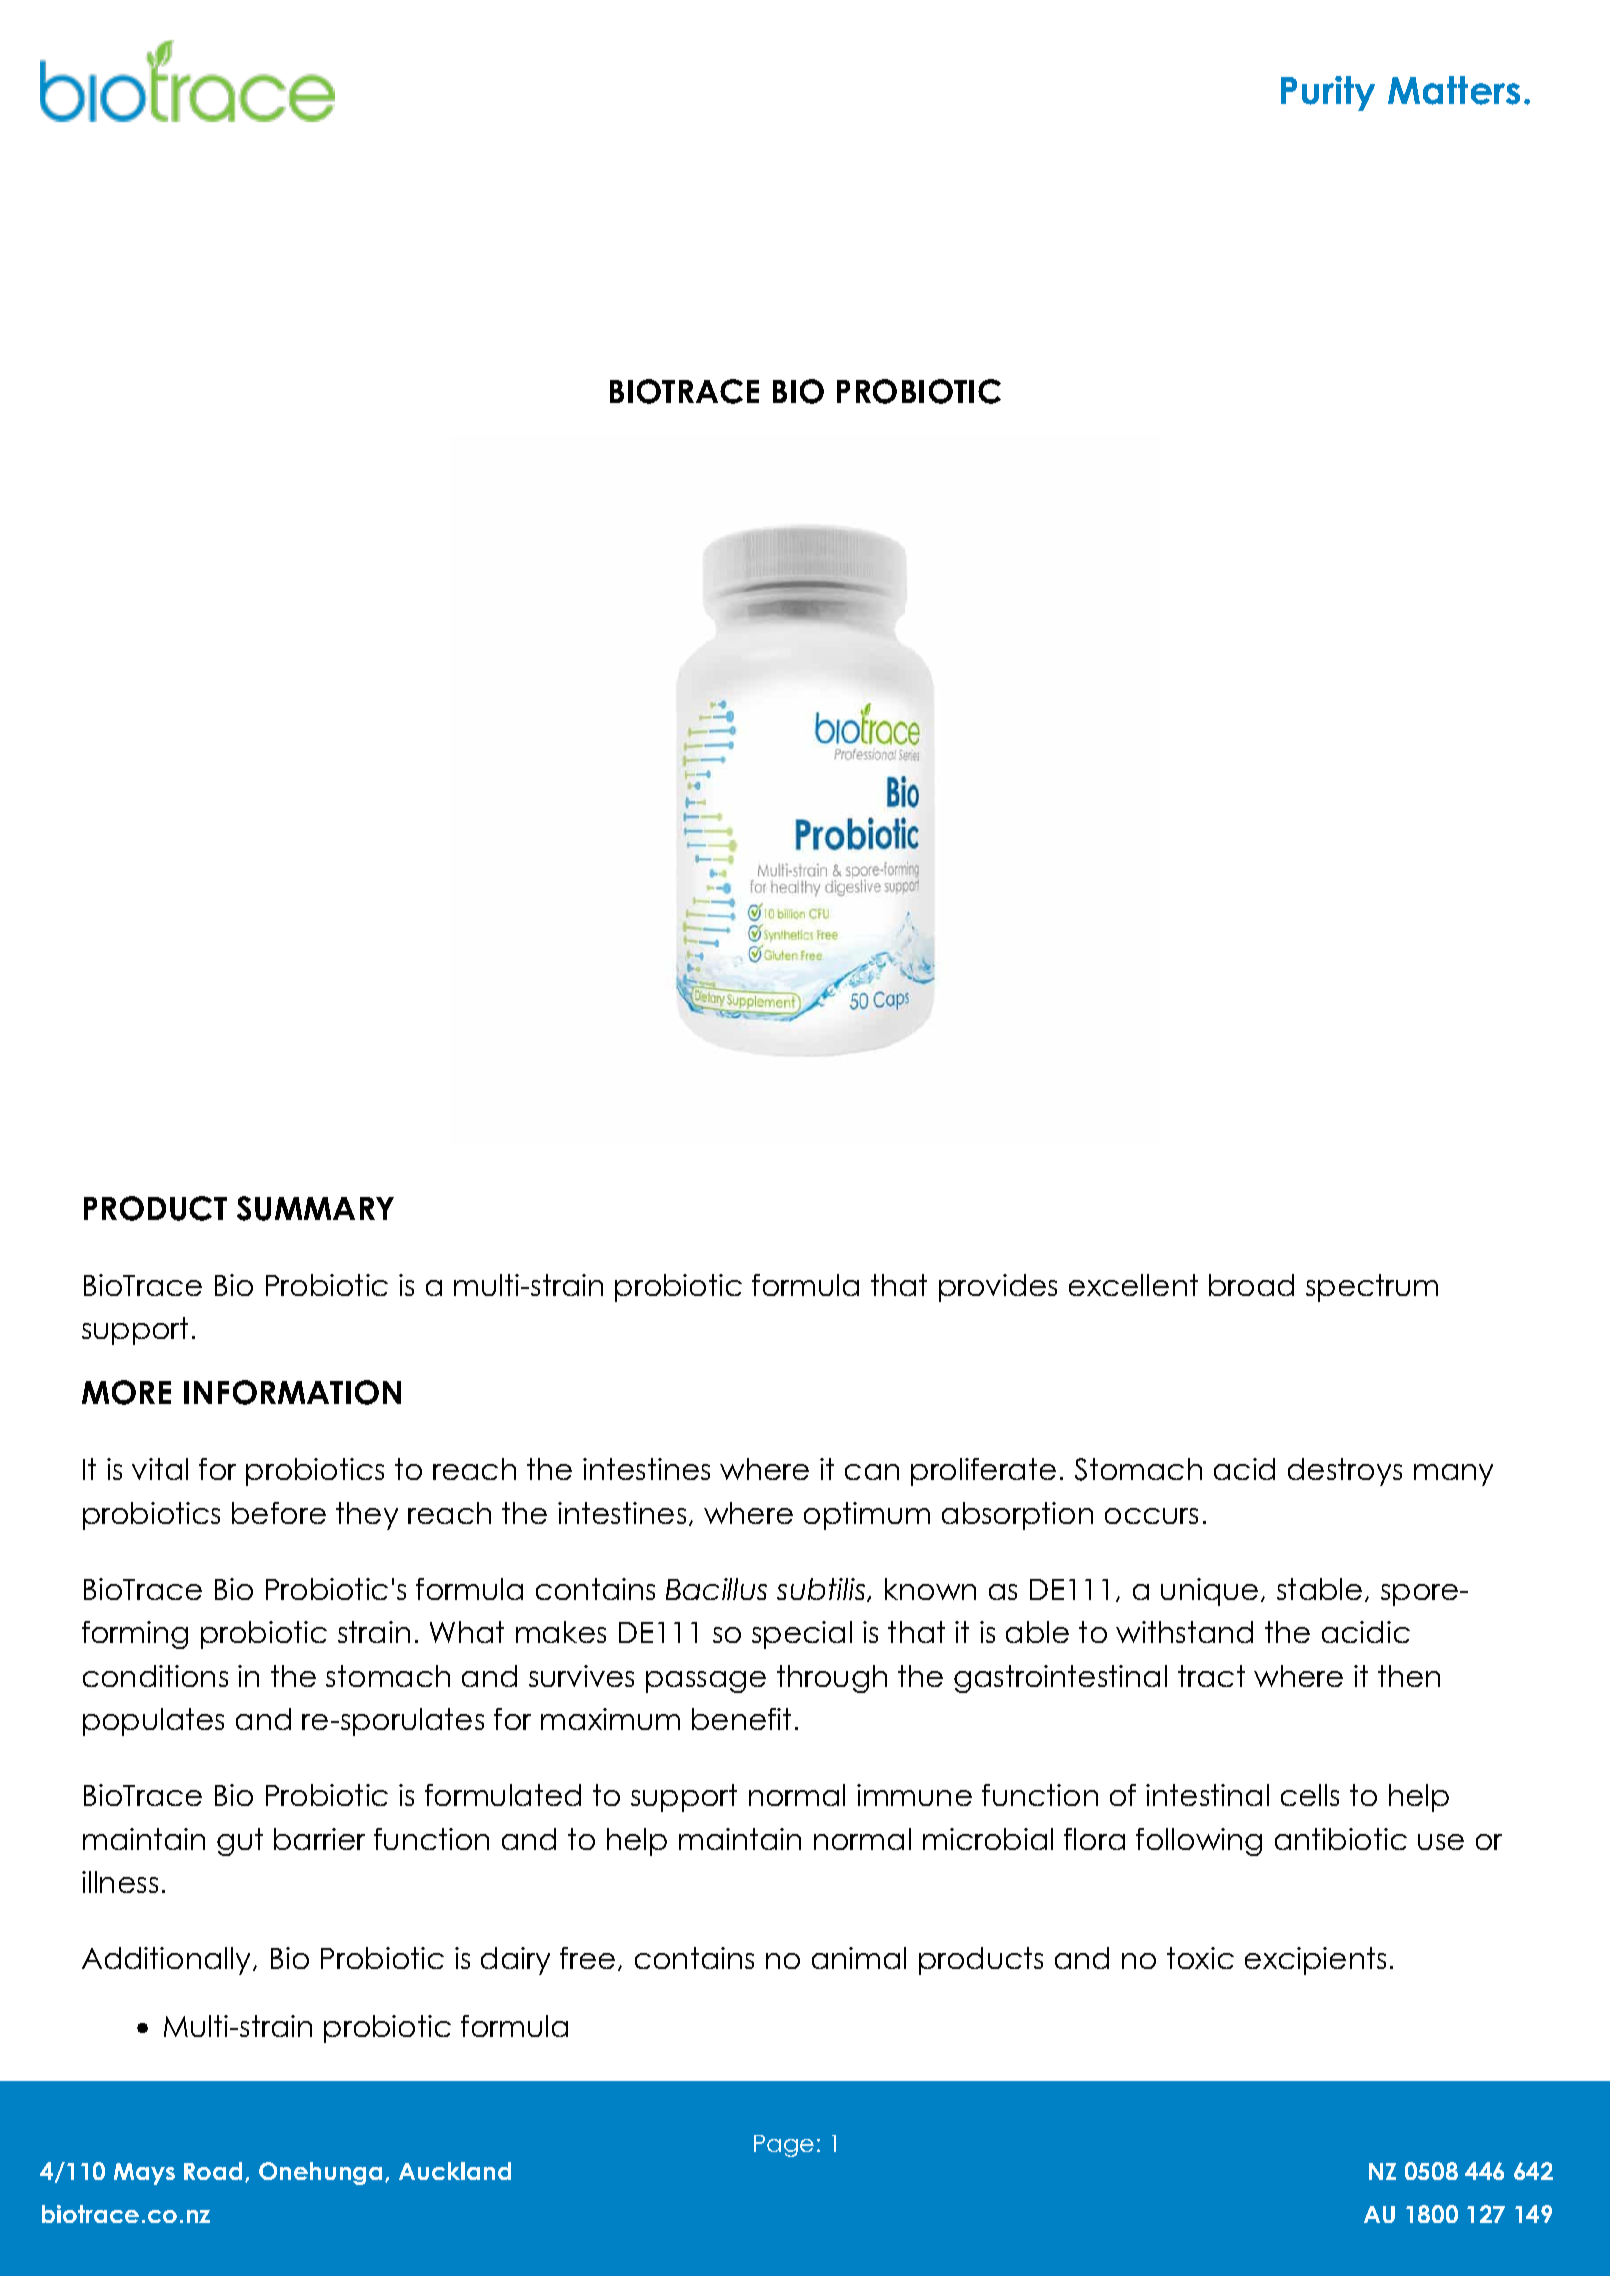  What do you see at coordinates (784, 2146) in the screenshot?
I see `Page` at bounding box center [784, 2146].
